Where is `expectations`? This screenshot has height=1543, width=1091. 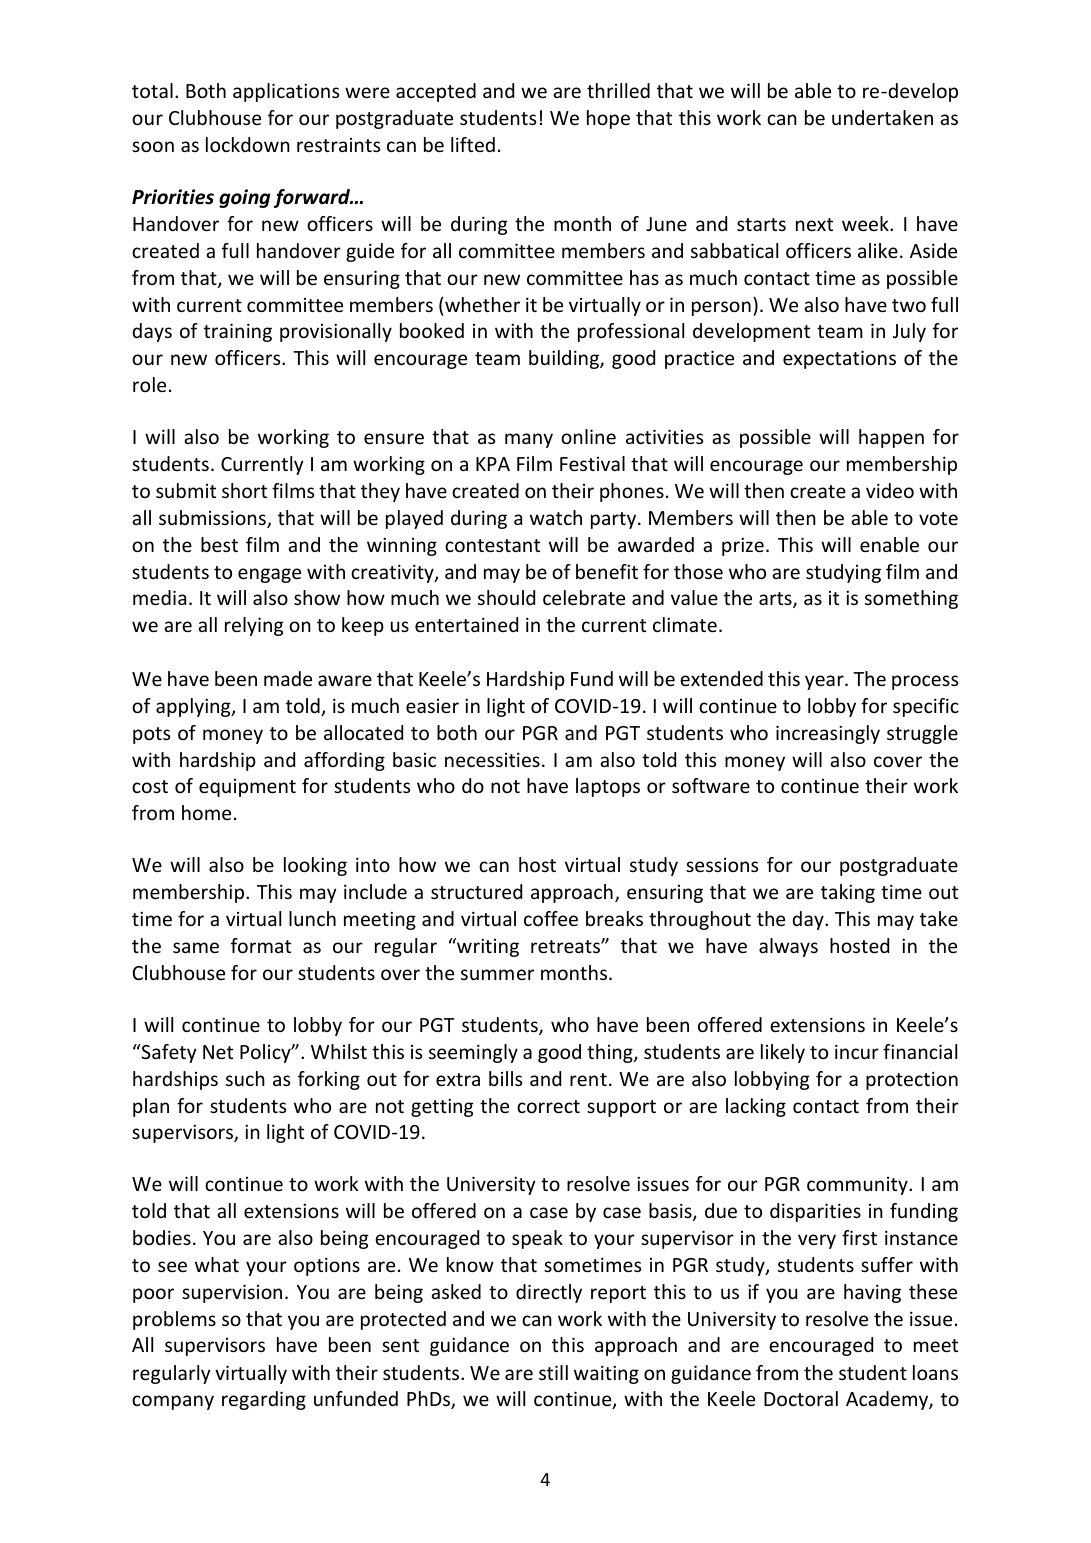 expectations is located at coordinates (839, 359).
